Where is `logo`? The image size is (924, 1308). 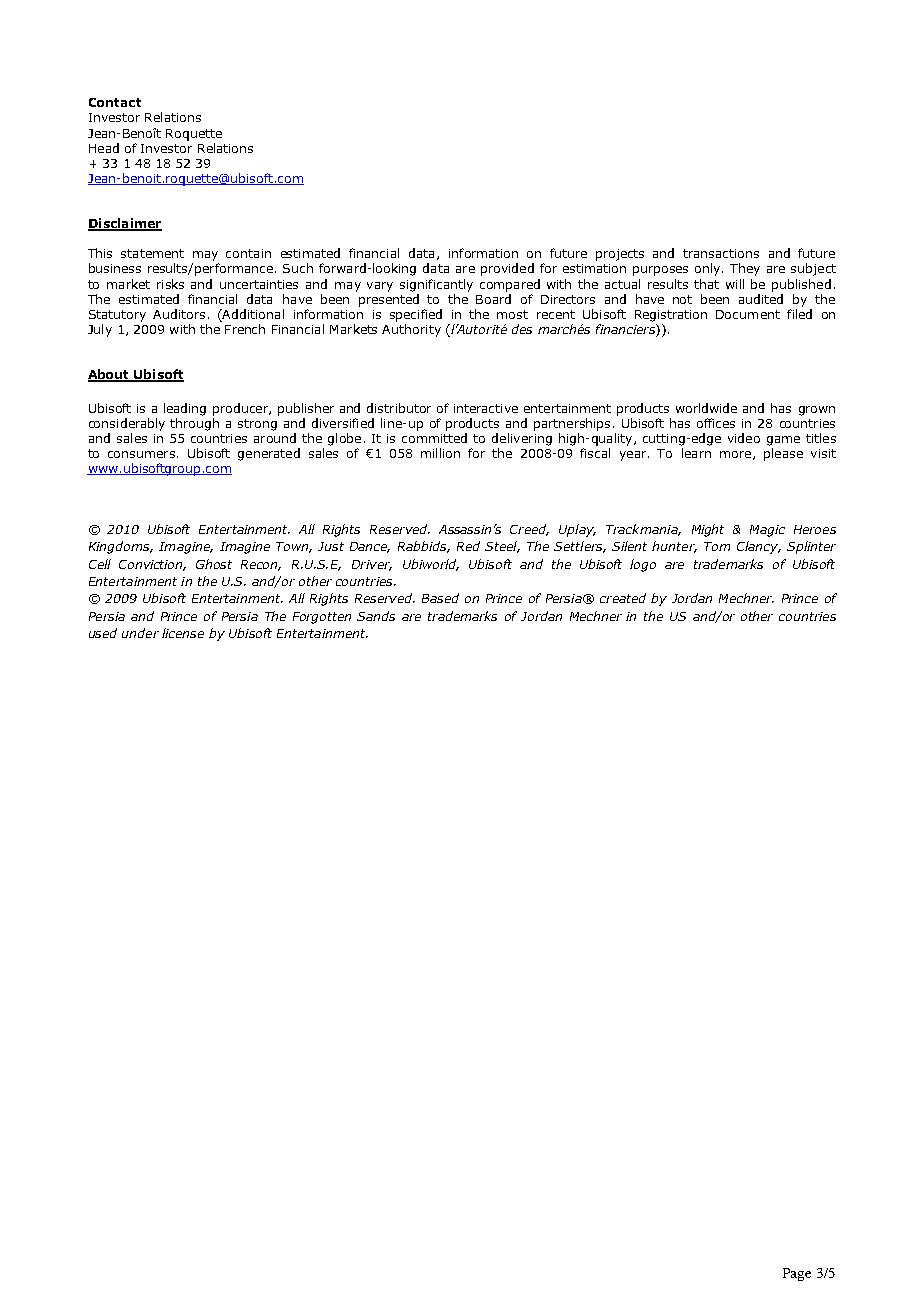 logo is located at coordinates (643, 565).
